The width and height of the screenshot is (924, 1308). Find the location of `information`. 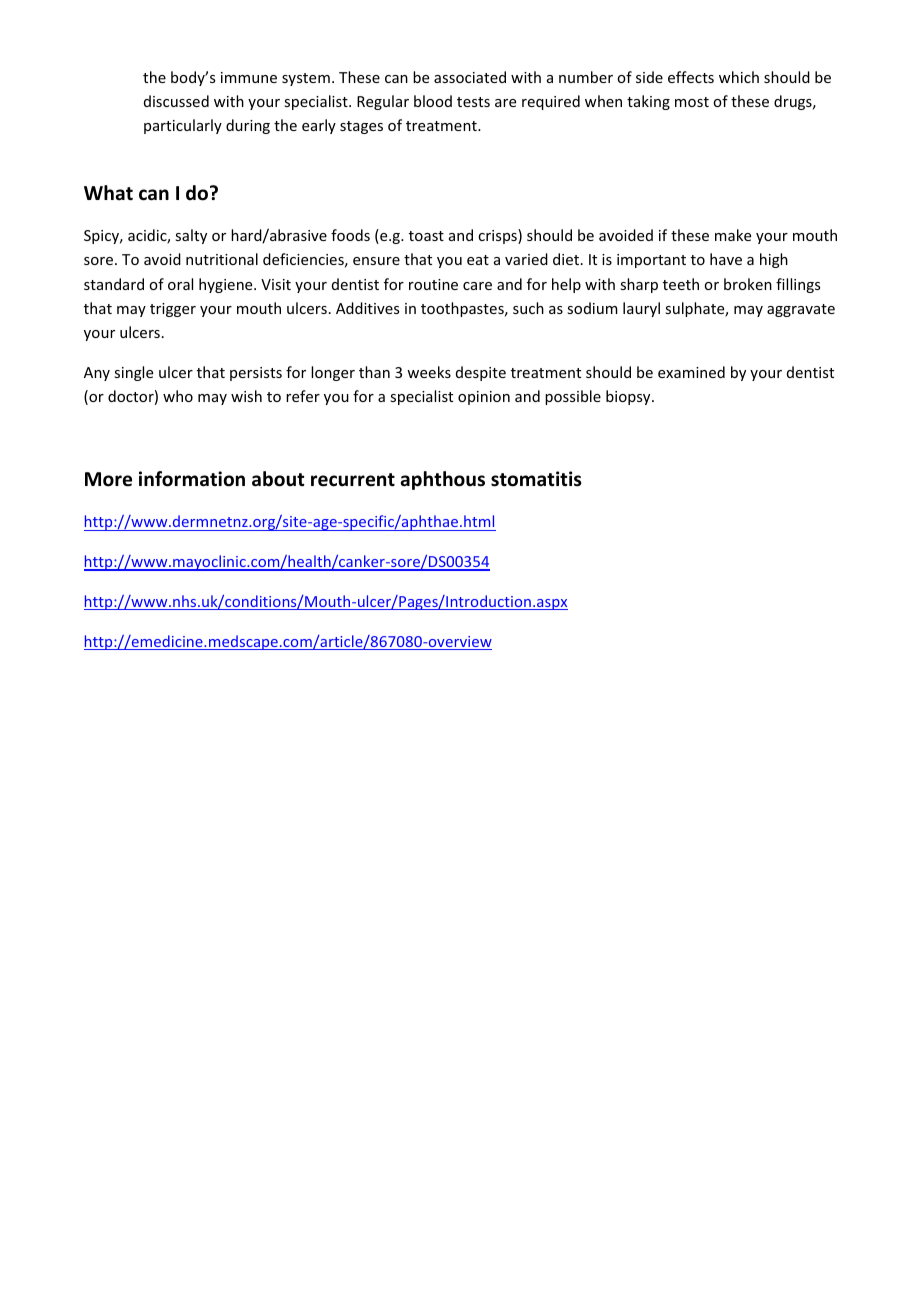

information is located at coordinates (192, 479).
